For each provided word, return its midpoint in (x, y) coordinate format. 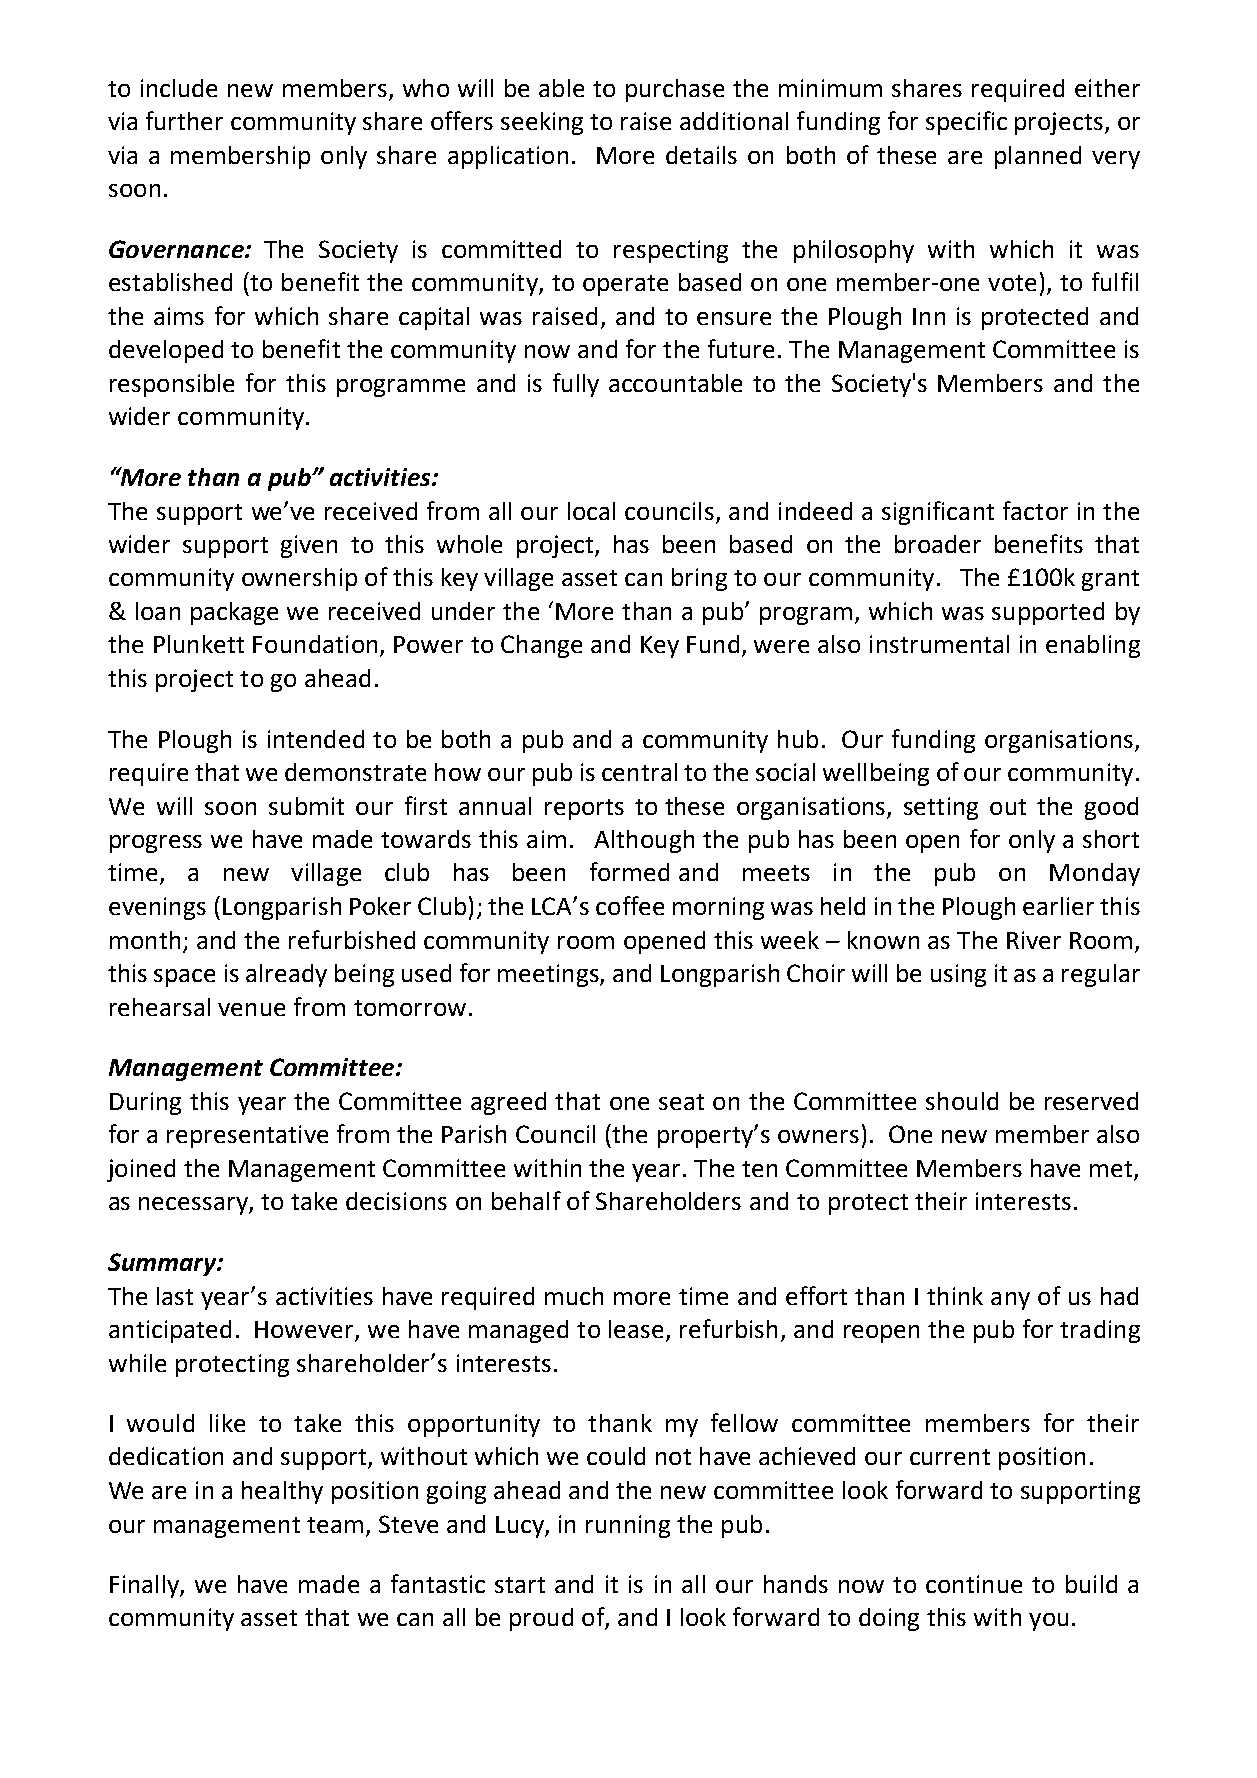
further (184, 120)
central (639, 772)
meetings (549, 975)
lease (636, 1329)
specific (966, 123)
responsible (172, 385)
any (1010, 1301)
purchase (675, 90)
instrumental (939, 644)
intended (316, 739)
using (958, 975)
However (305, 1331)
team (335, 1525)
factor (1035, 510)
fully (576, 385)
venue (251, 1009)
